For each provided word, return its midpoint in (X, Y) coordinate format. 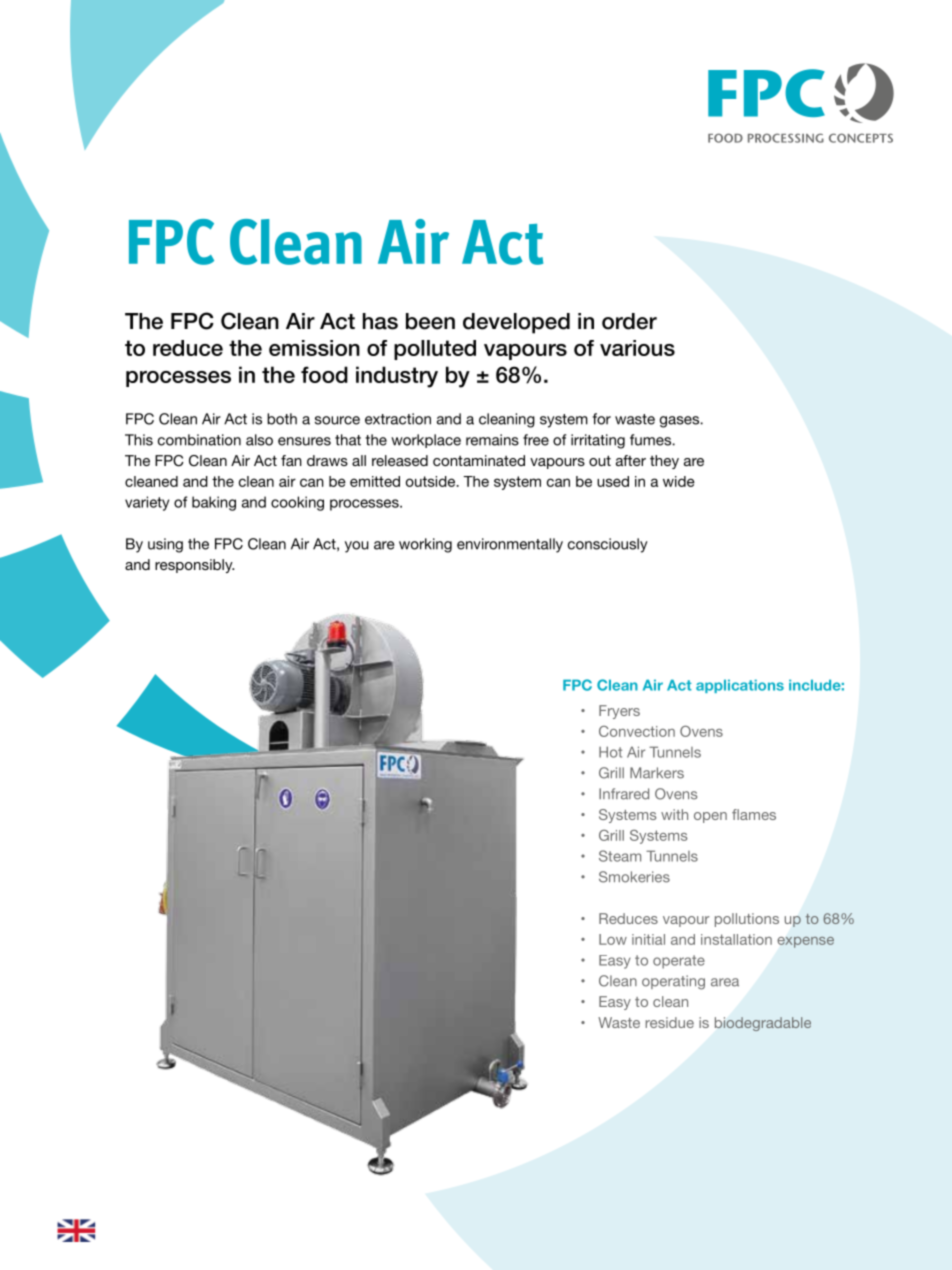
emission (314, 348)
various (637, 348)
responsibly (195, 566)
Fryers (619, 712)
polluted (435, 350)
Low (613, 939)
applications (740, 686)
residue (670, 1022)
